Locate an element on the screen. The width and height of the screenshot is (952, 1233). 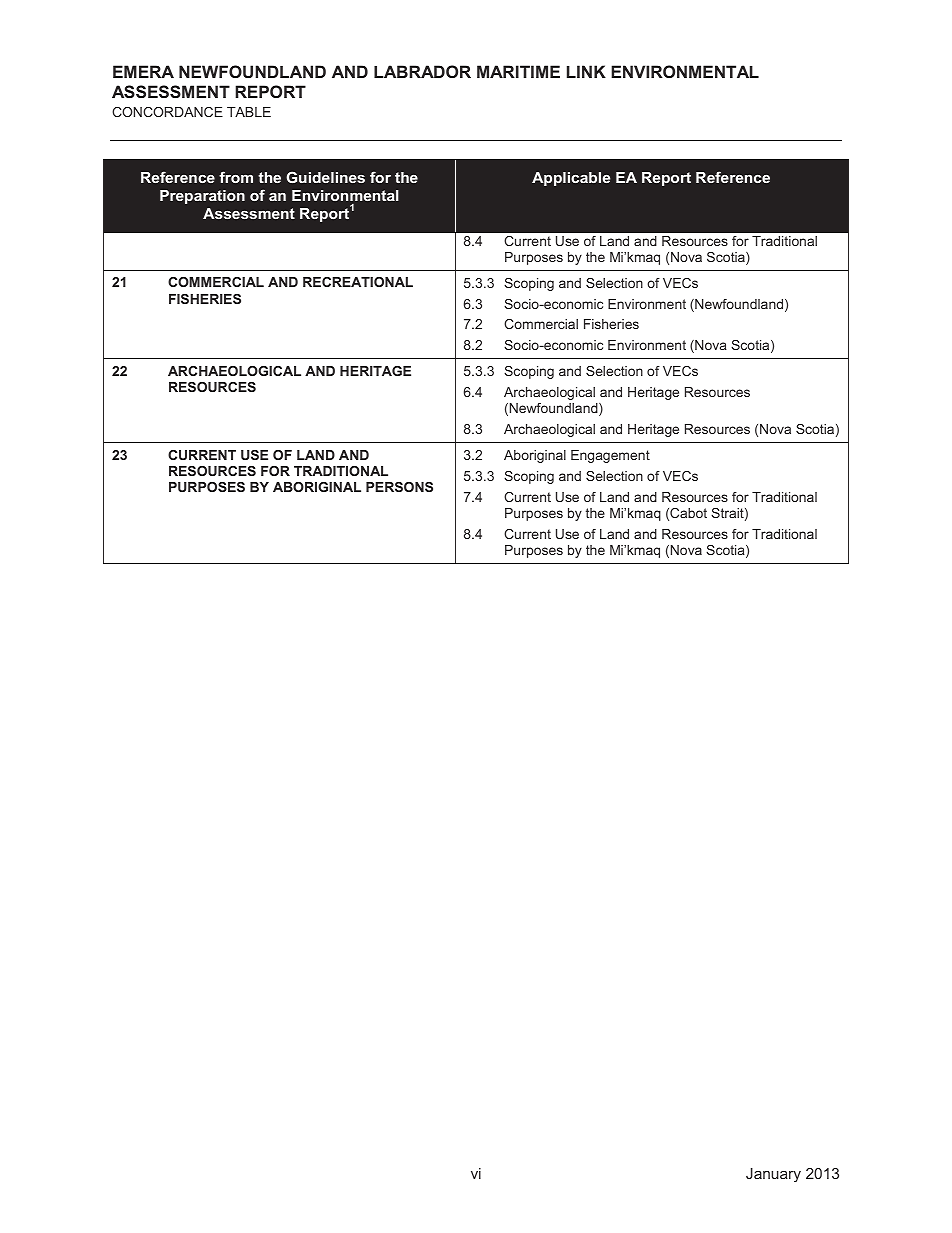
LABRADOR is located at coordinates (422, 71).
